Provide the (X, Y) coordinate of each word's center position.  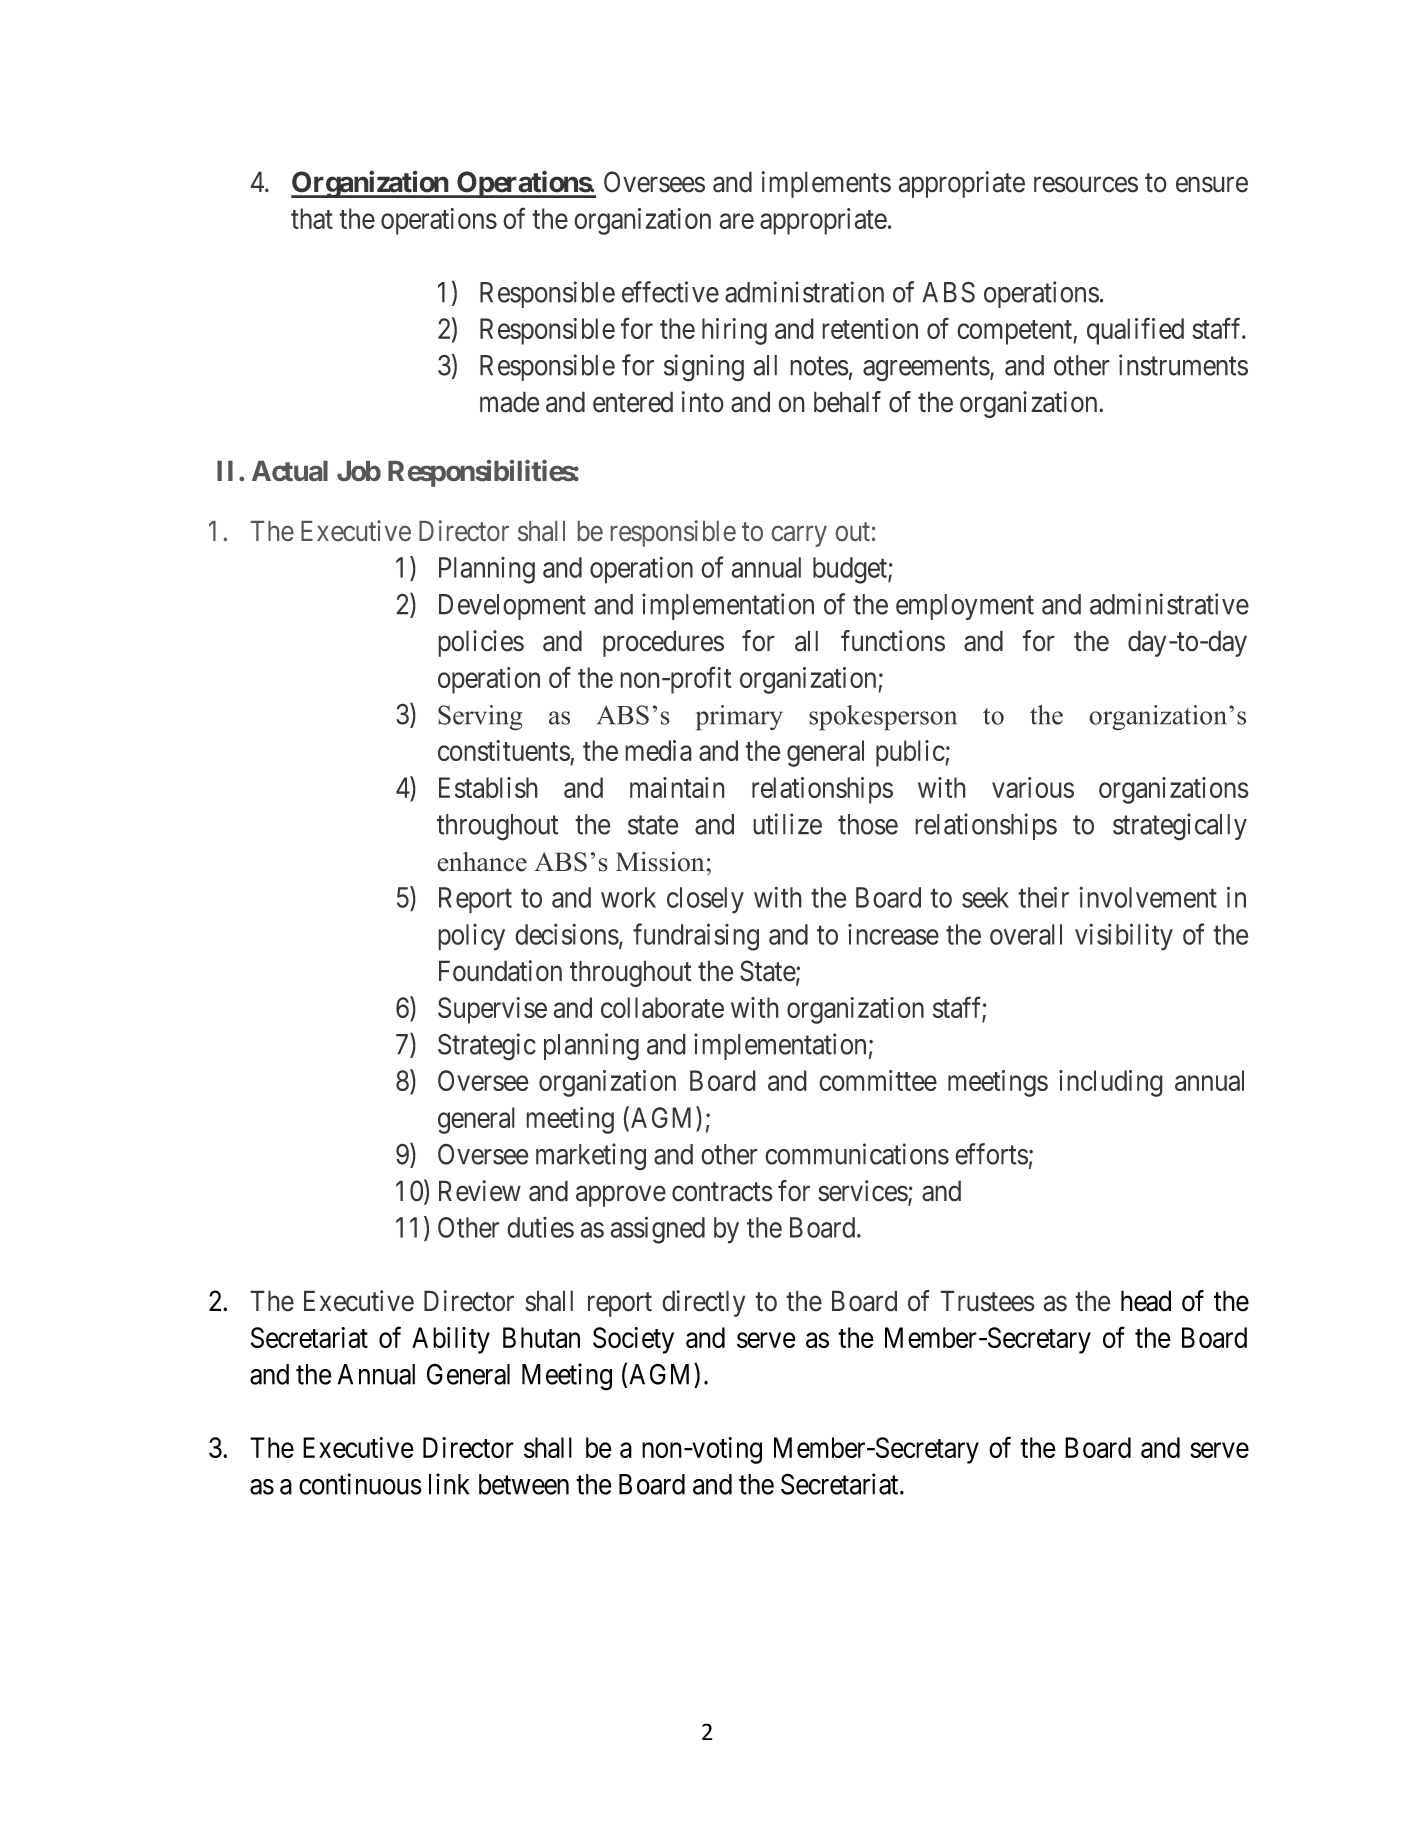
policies (481, 643)
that (312, 218)
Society (633, 1340)
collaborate (662, 1007)
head (1146, 1301)
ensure (1212, 185)
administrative (1169, 604)
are (736, 221)
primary (739, 718)
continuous (360, 1484)
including (1111, 1083)
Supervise (492, 1010)
